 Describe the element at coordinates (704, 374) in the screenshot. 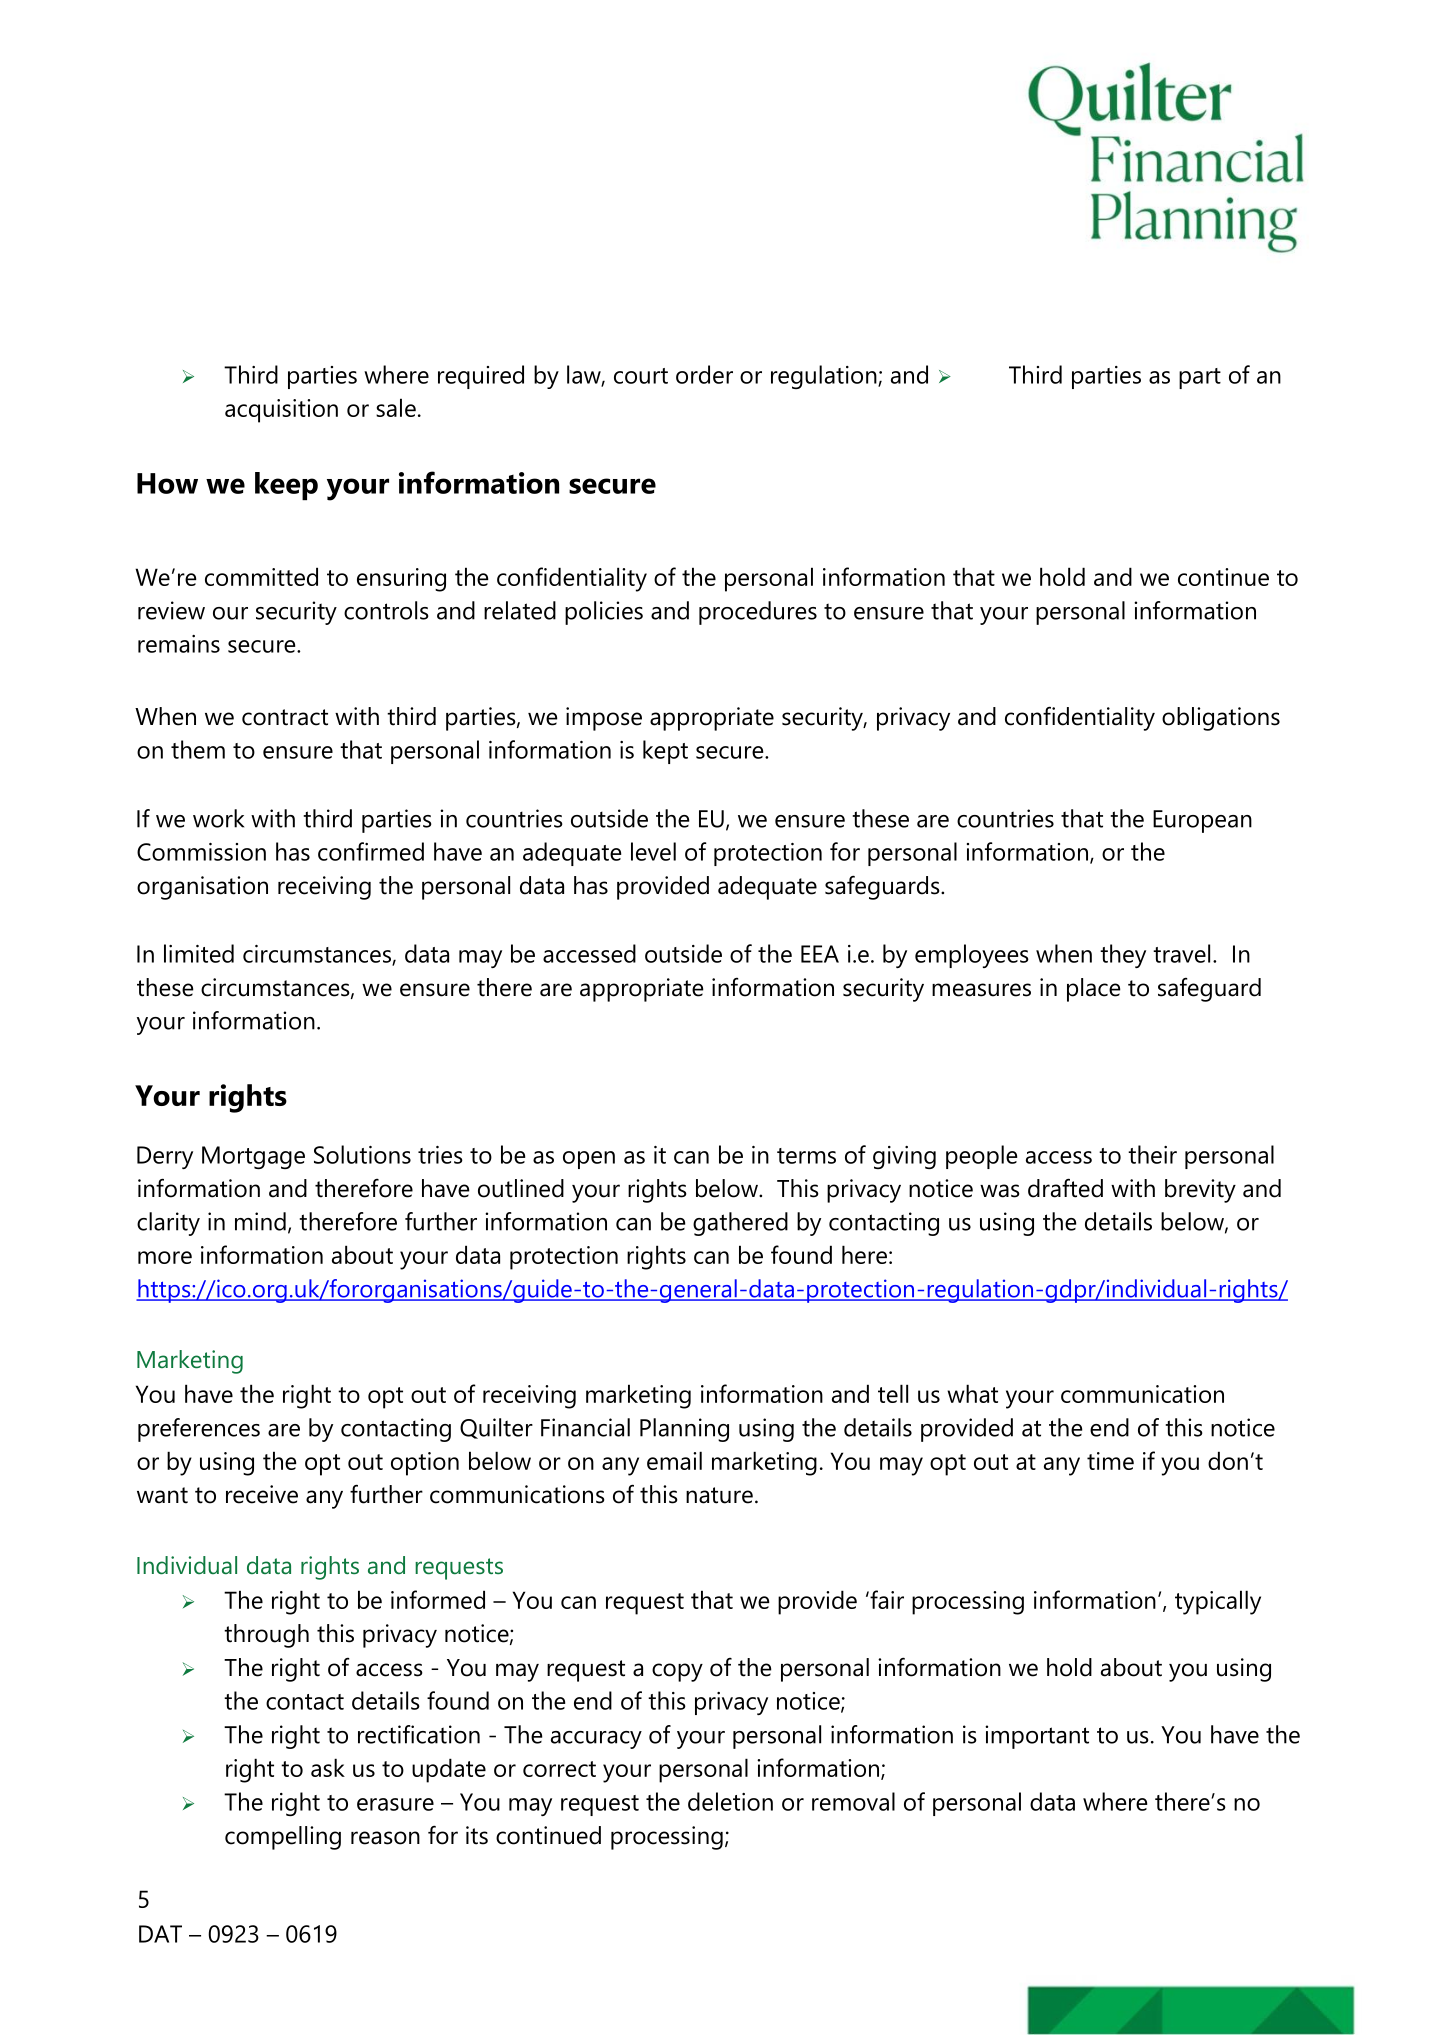

I see `order` at that location.
